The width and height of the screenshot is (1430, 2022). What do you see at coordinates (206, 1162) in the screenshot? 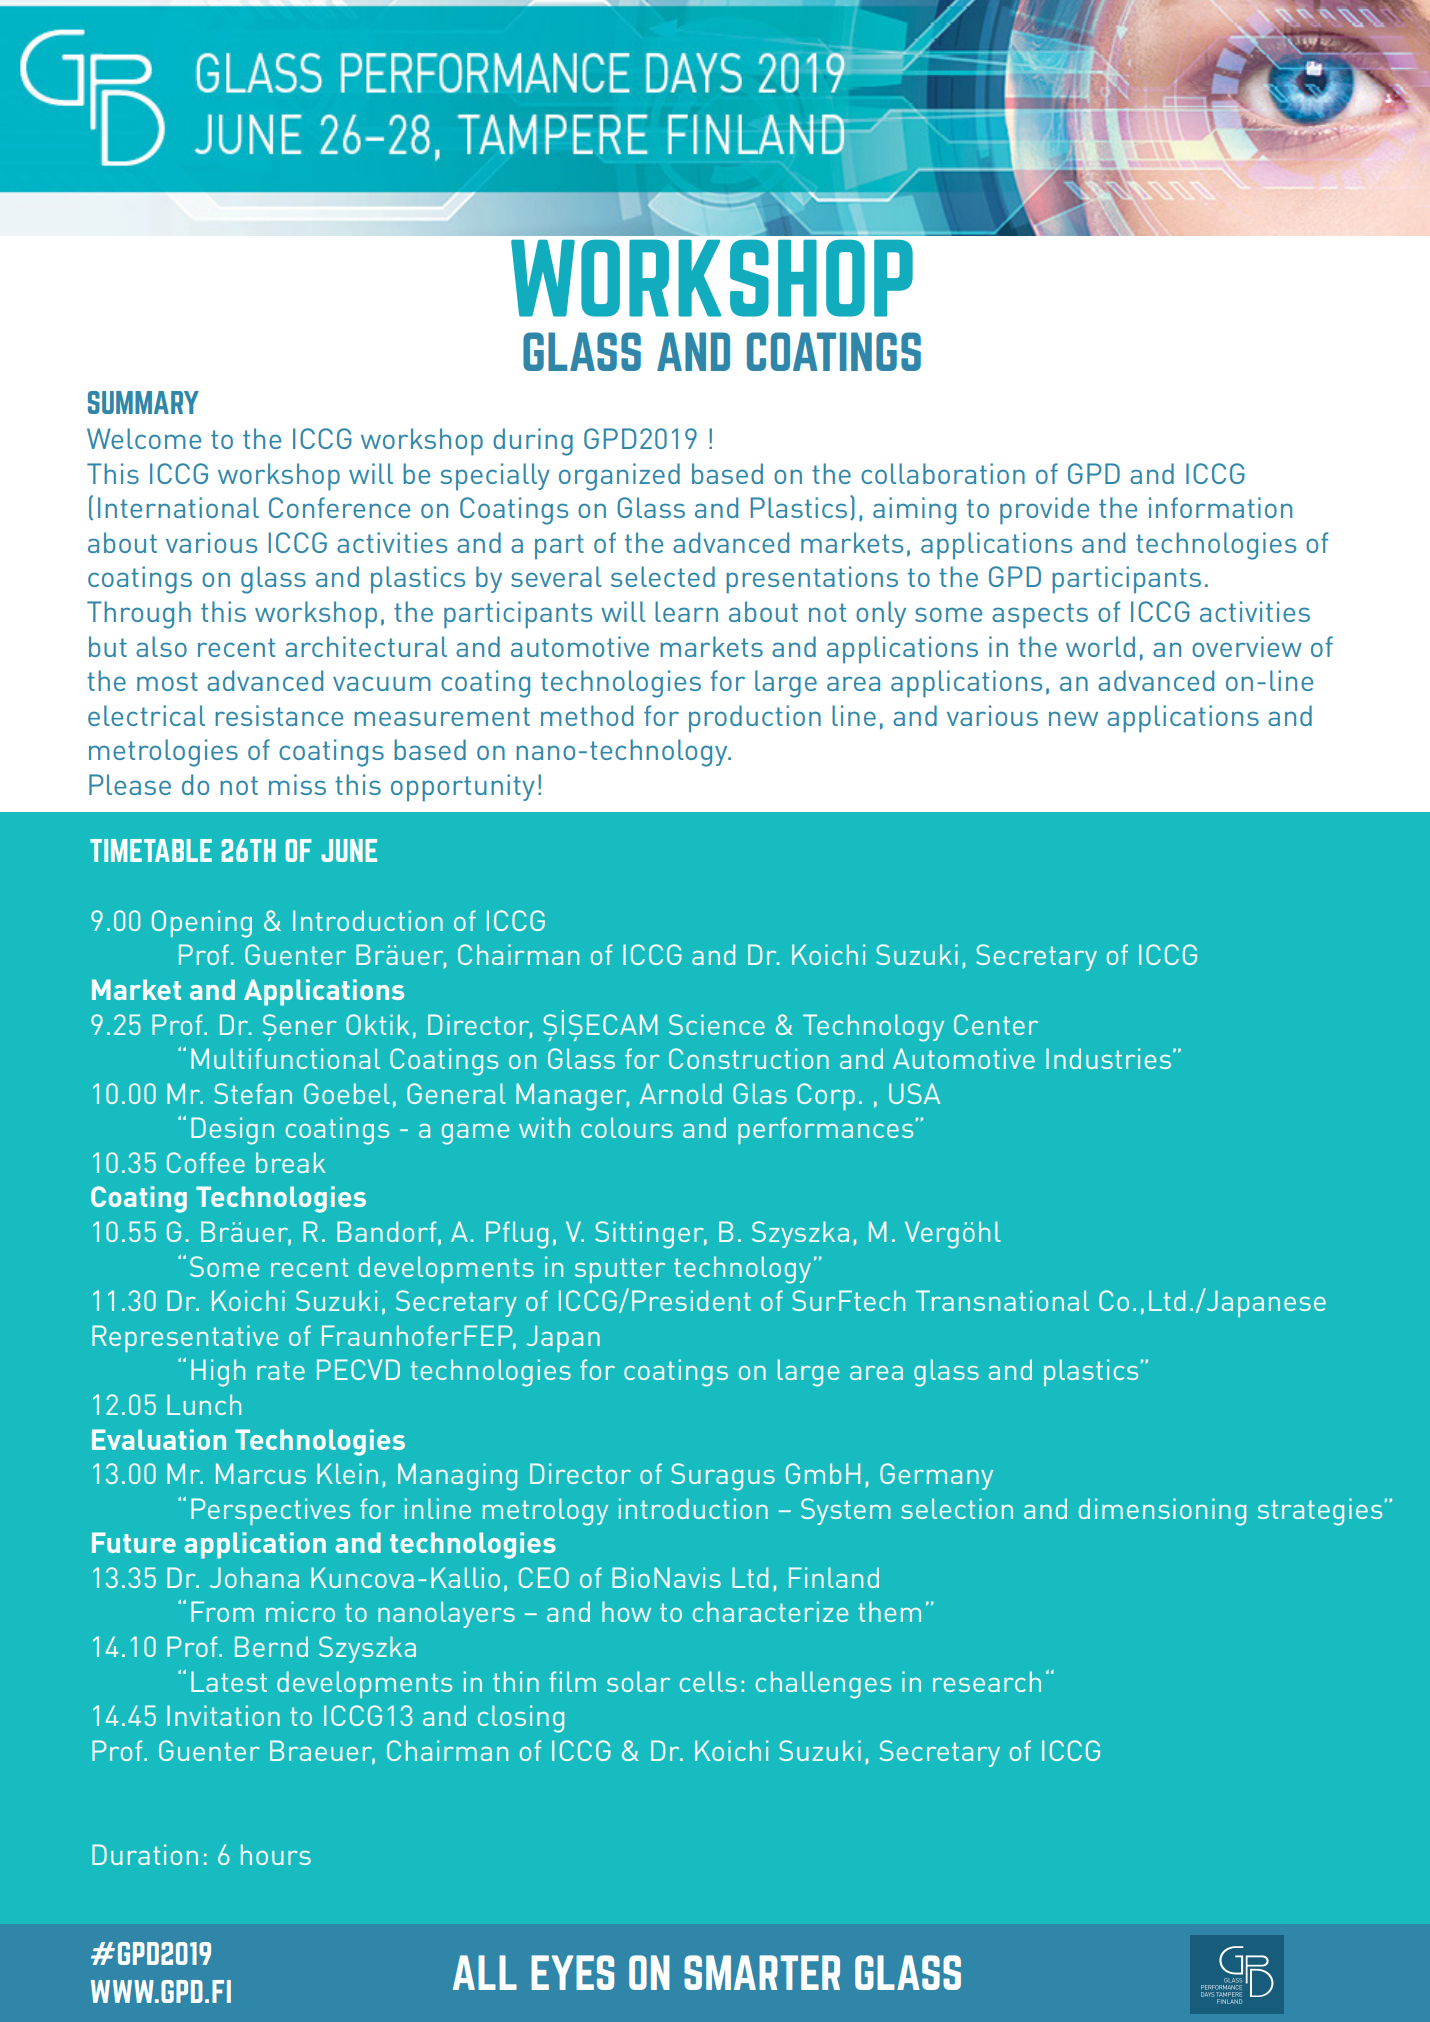
I see `Coffee` at bounding box center [206, 1162].
